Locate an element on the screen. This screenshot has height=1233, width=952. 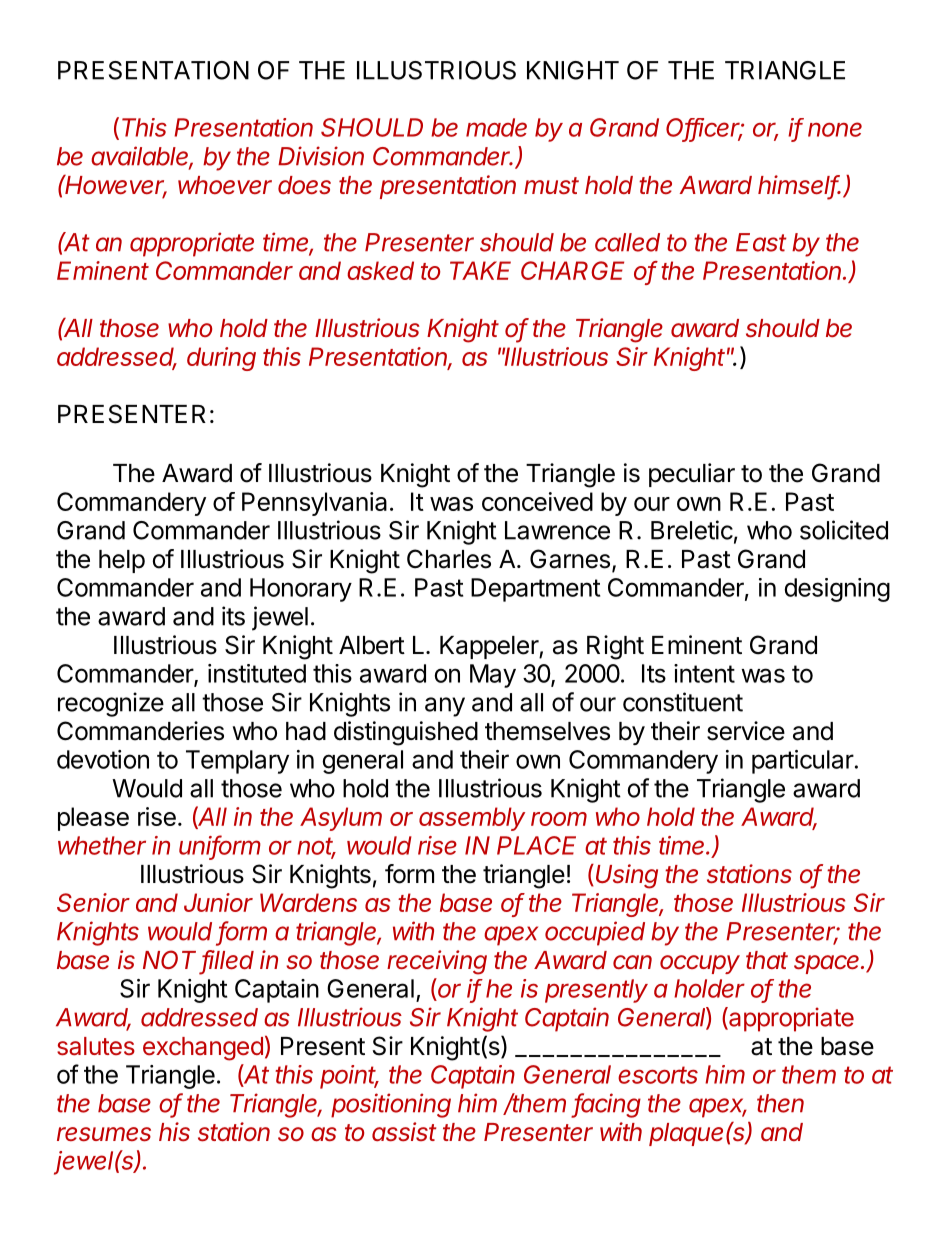
himself is located at coordinates (799, 186).
